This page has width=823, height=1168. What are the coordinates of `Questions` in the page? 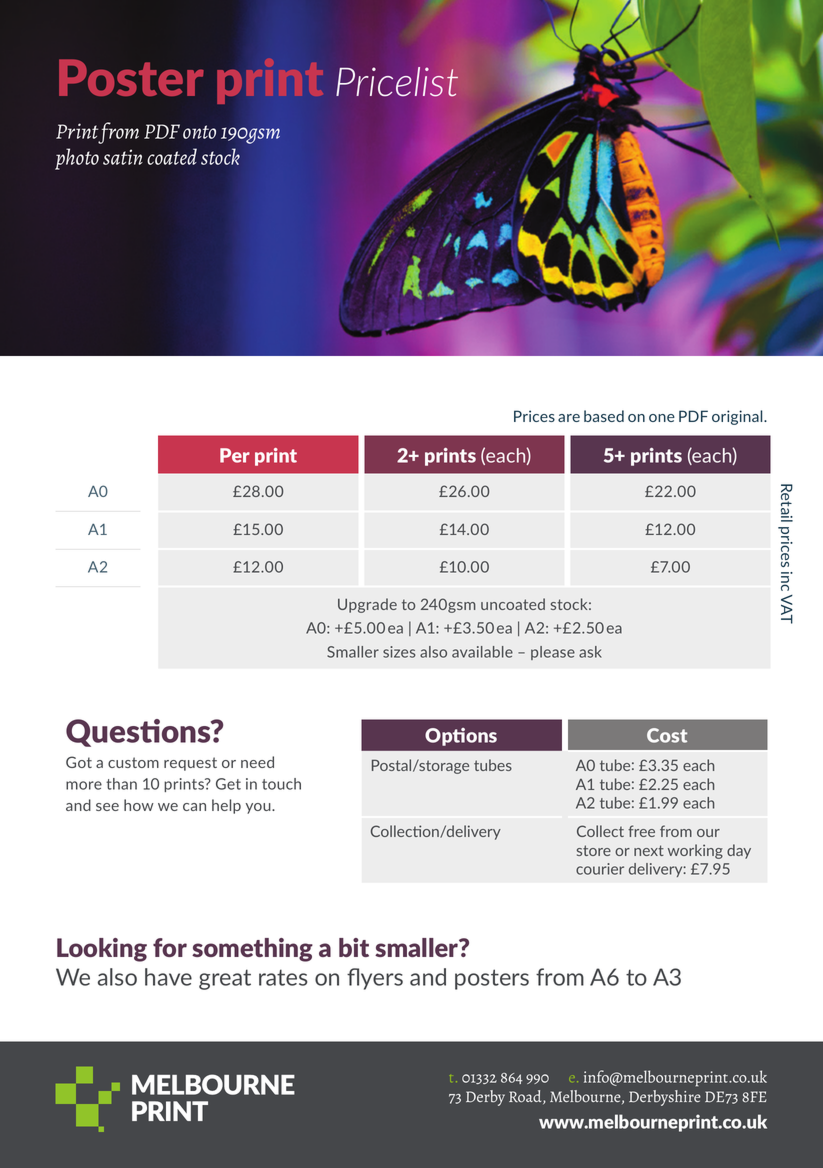 It's located at (139, 733).
